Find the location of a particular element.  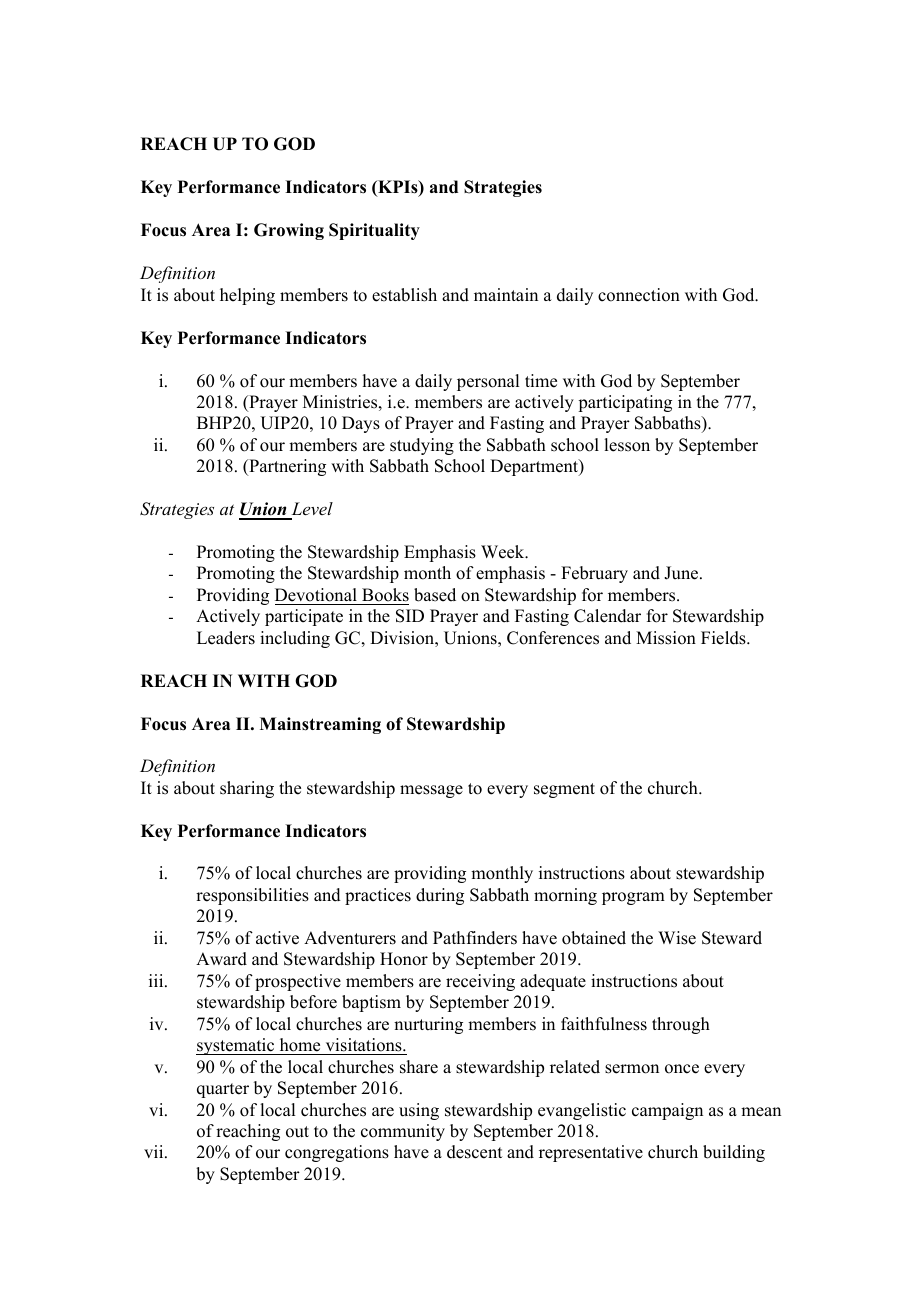

campaign is located at coordinates (667, 1111).
